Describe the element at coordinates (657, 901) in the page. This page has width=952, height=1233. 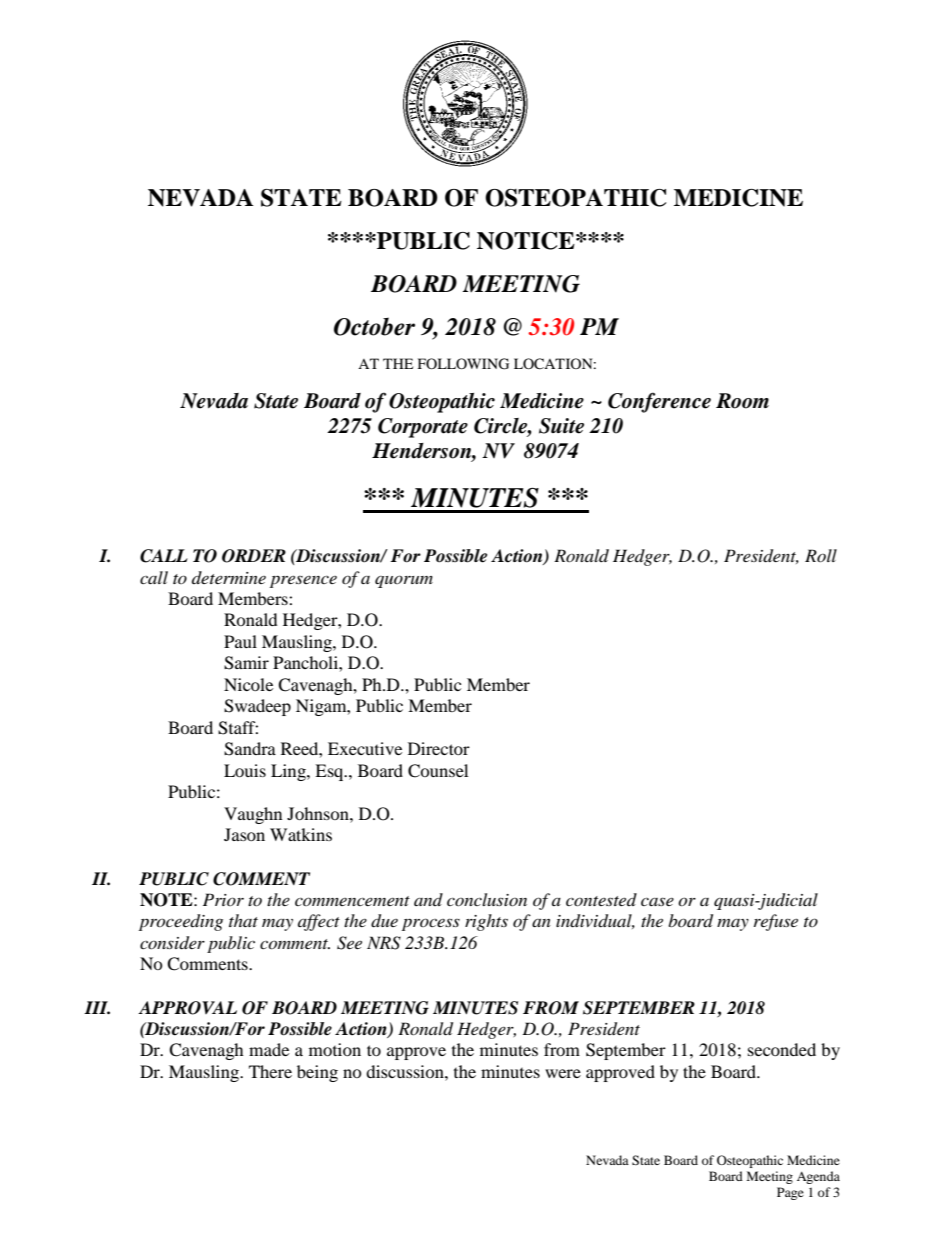
I see `case` at that location.
